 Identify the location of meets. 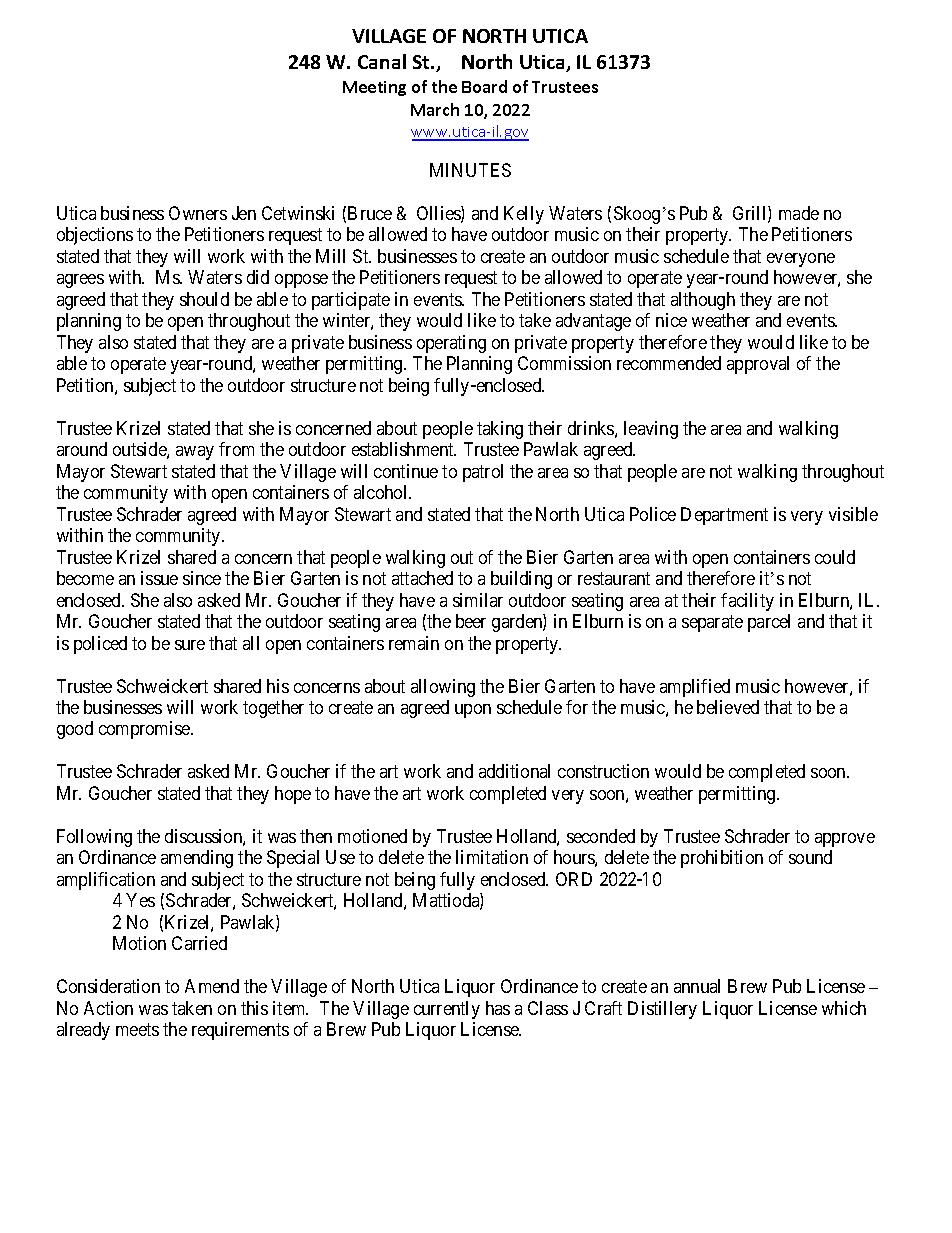
(137, 1030).
